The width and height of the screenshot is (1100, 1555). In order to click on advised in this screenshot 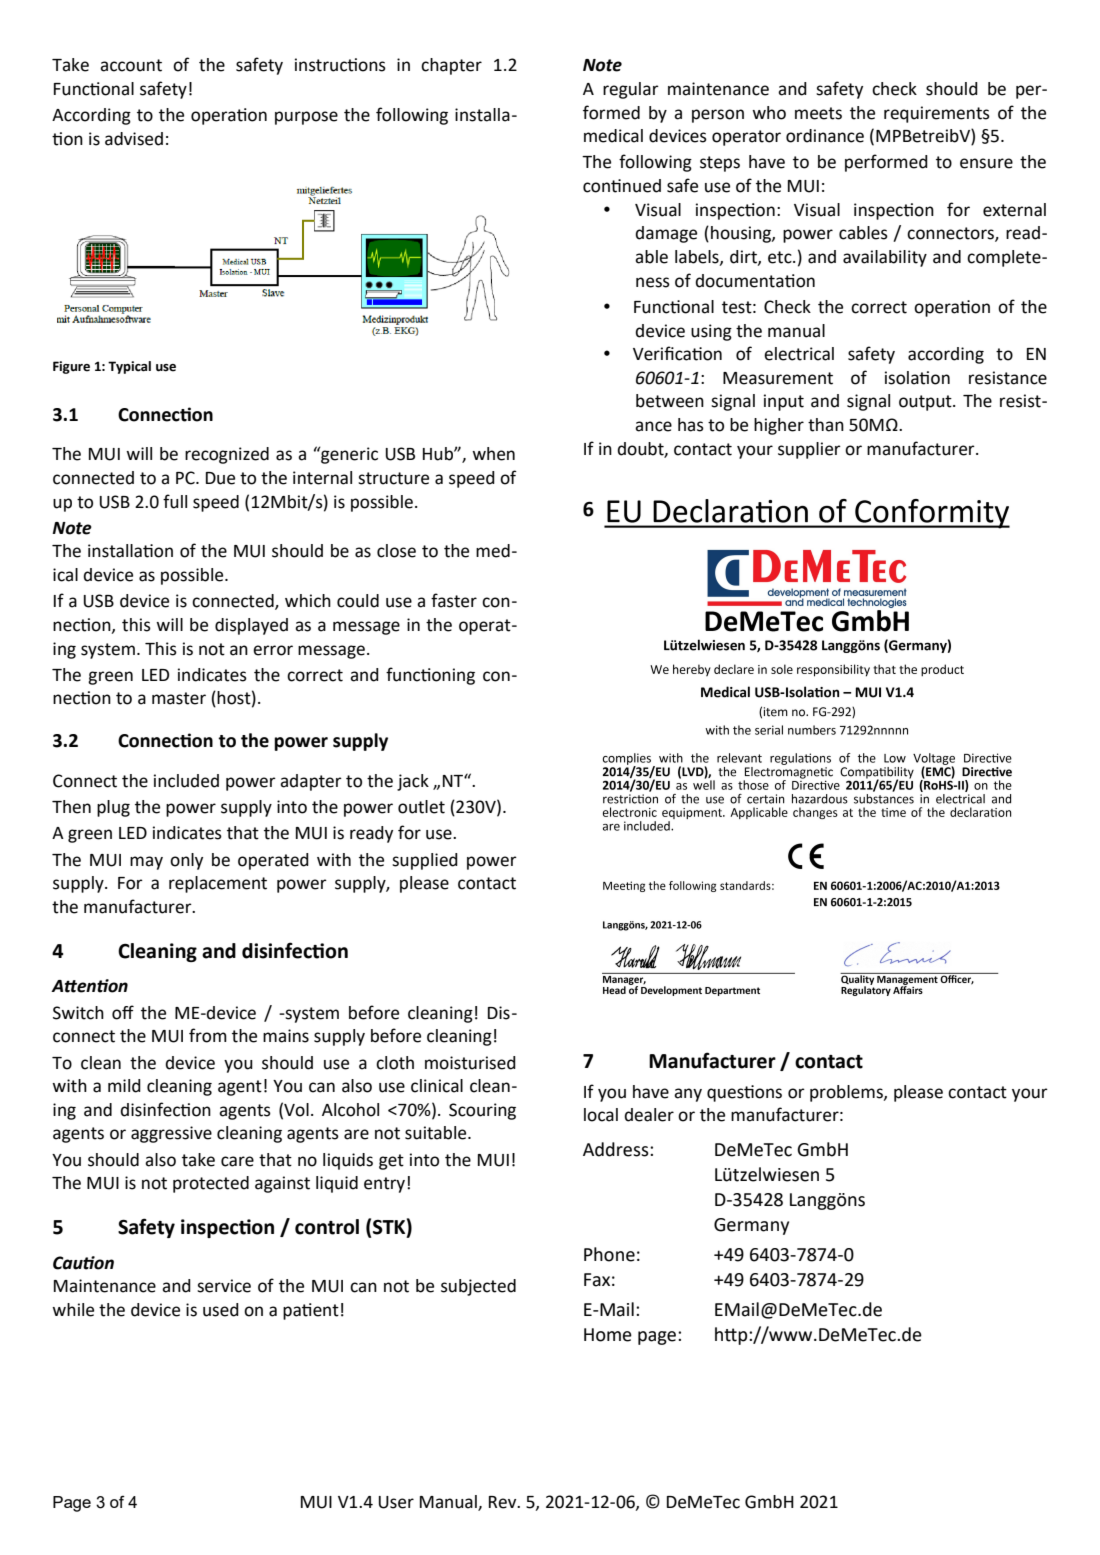, I will do `click(134, 139)`.
